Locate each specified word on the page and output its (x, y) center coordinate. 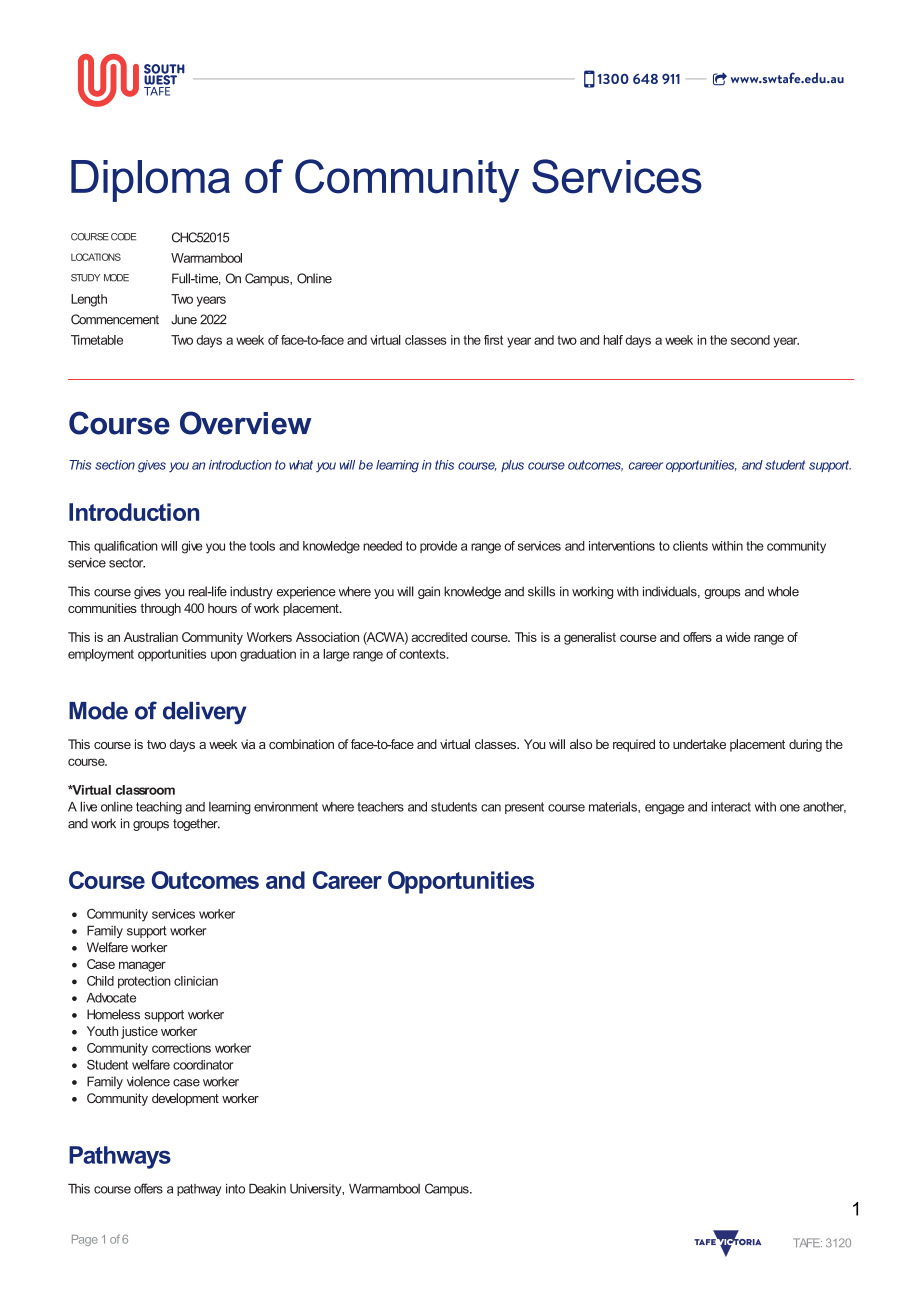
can (491, 808)
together (196, 824)
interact (731, 807)
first (493, 340)
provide (438, 547)
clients (690, 546)
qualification (125, 547)
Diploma (150, 181)
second (750, 340)
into (235, 1189)
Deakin (267, 1189)
